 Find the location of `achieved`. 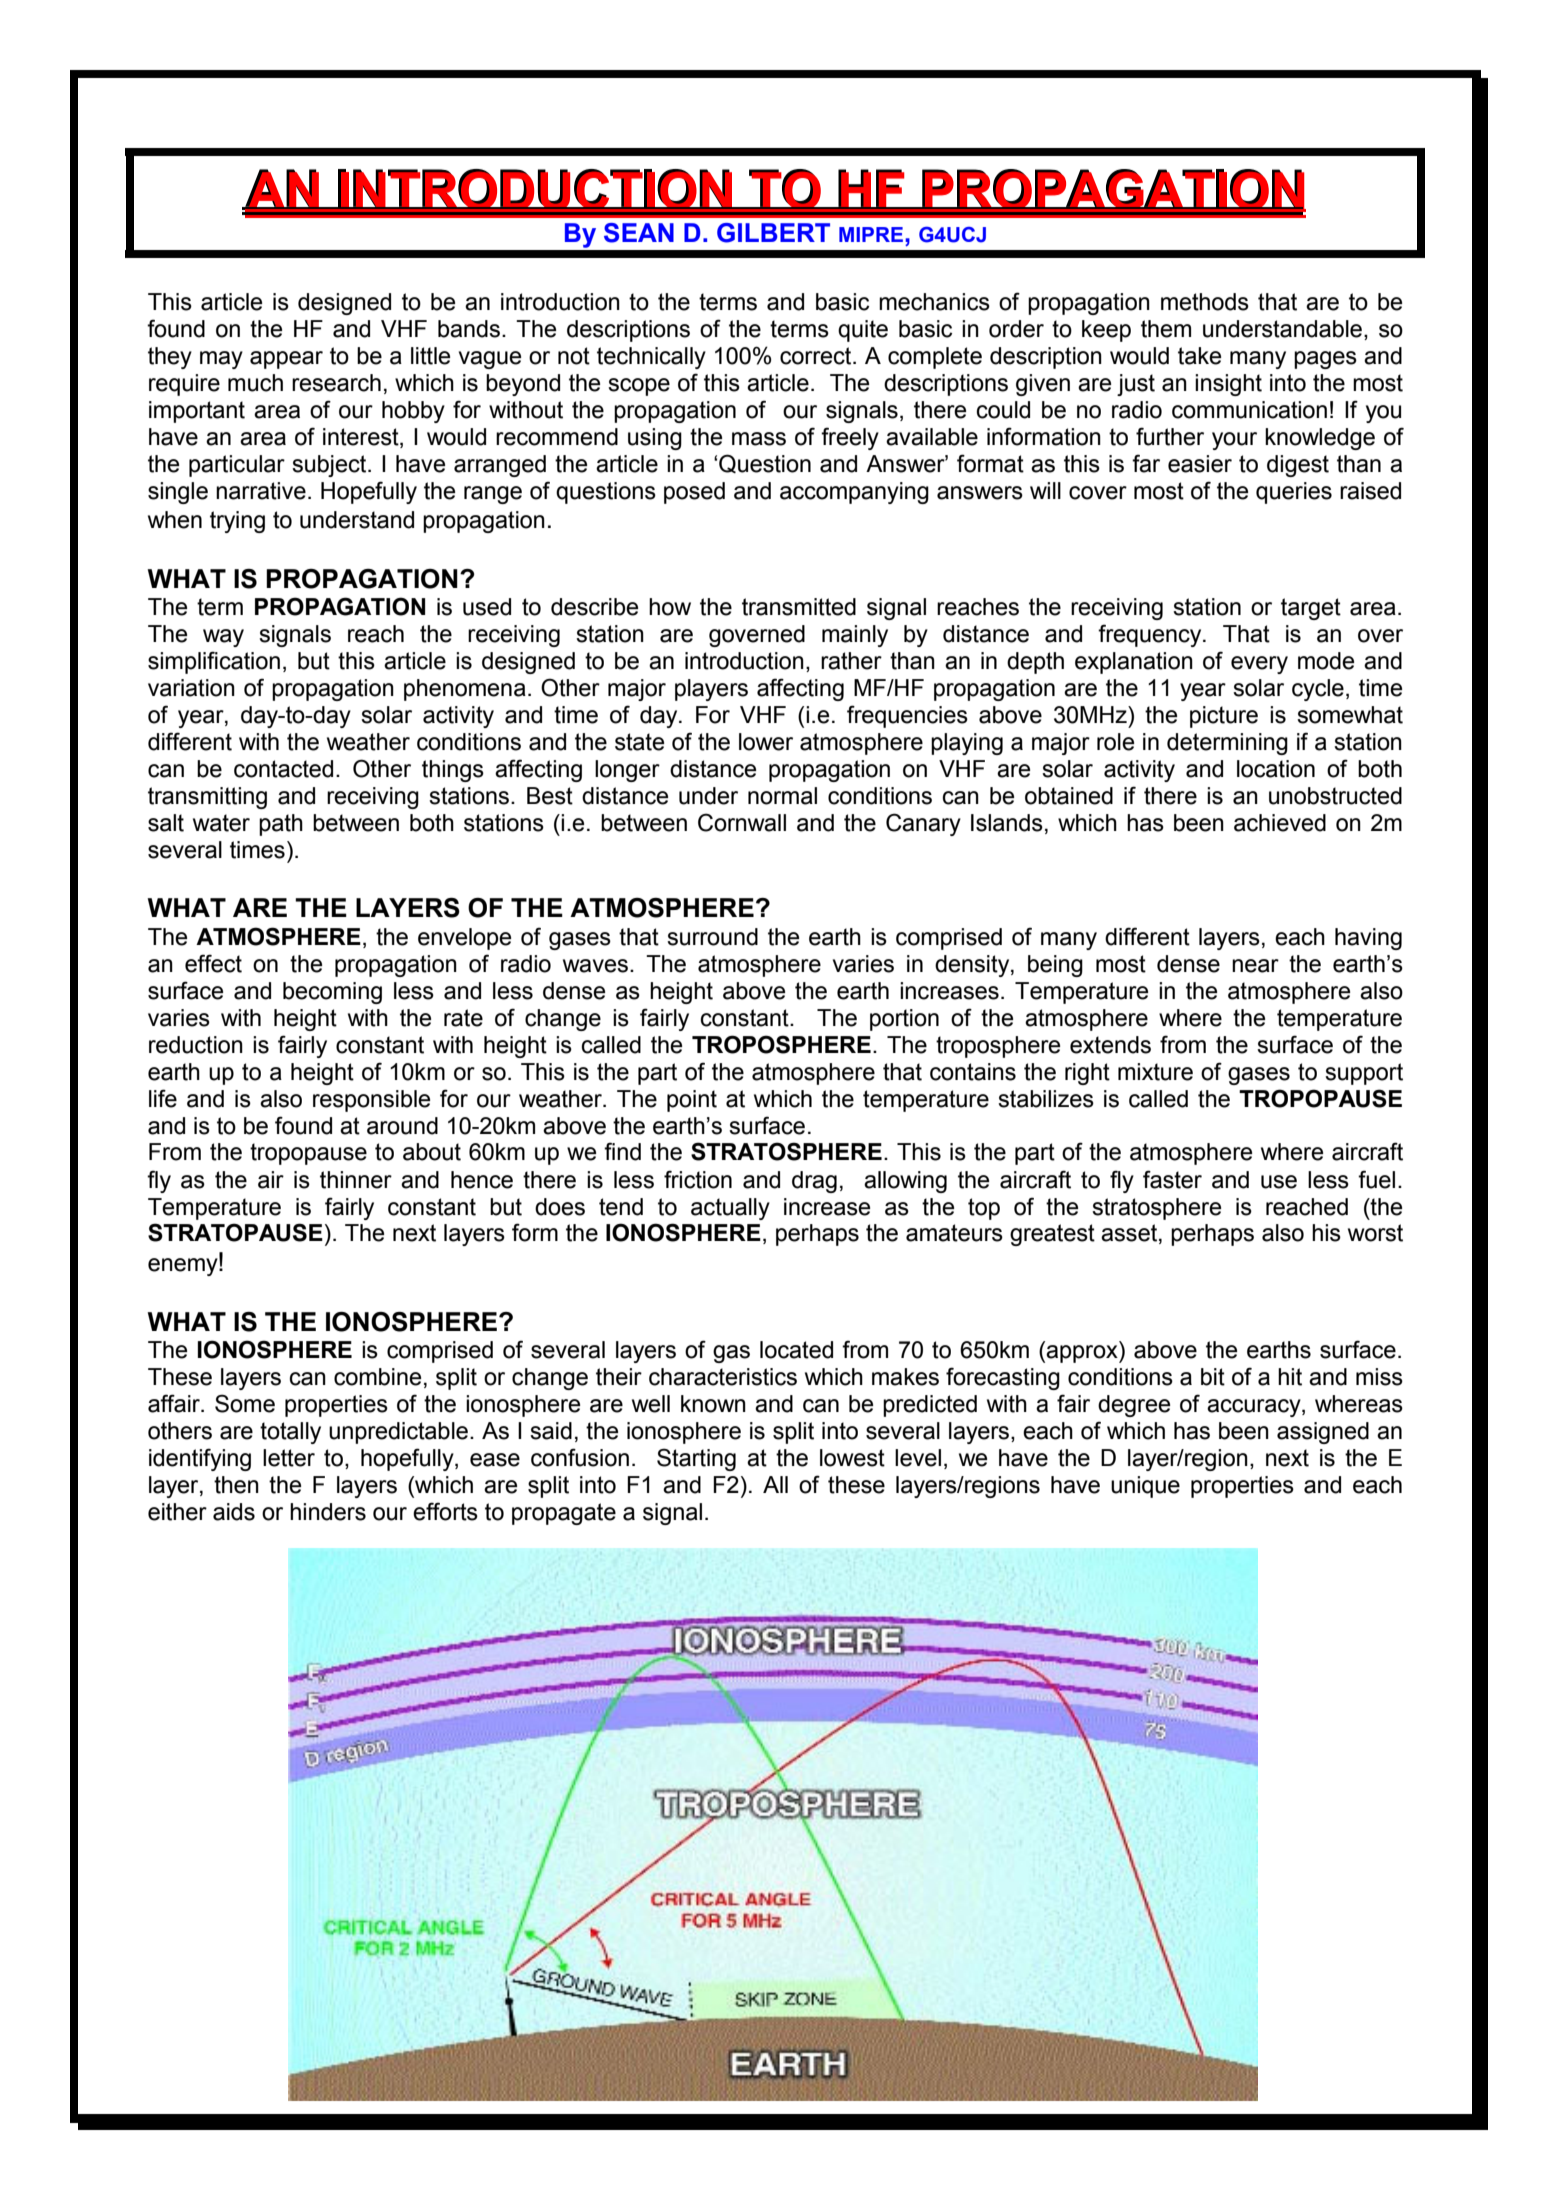

achieved is located at coordinates (1280, 823).
